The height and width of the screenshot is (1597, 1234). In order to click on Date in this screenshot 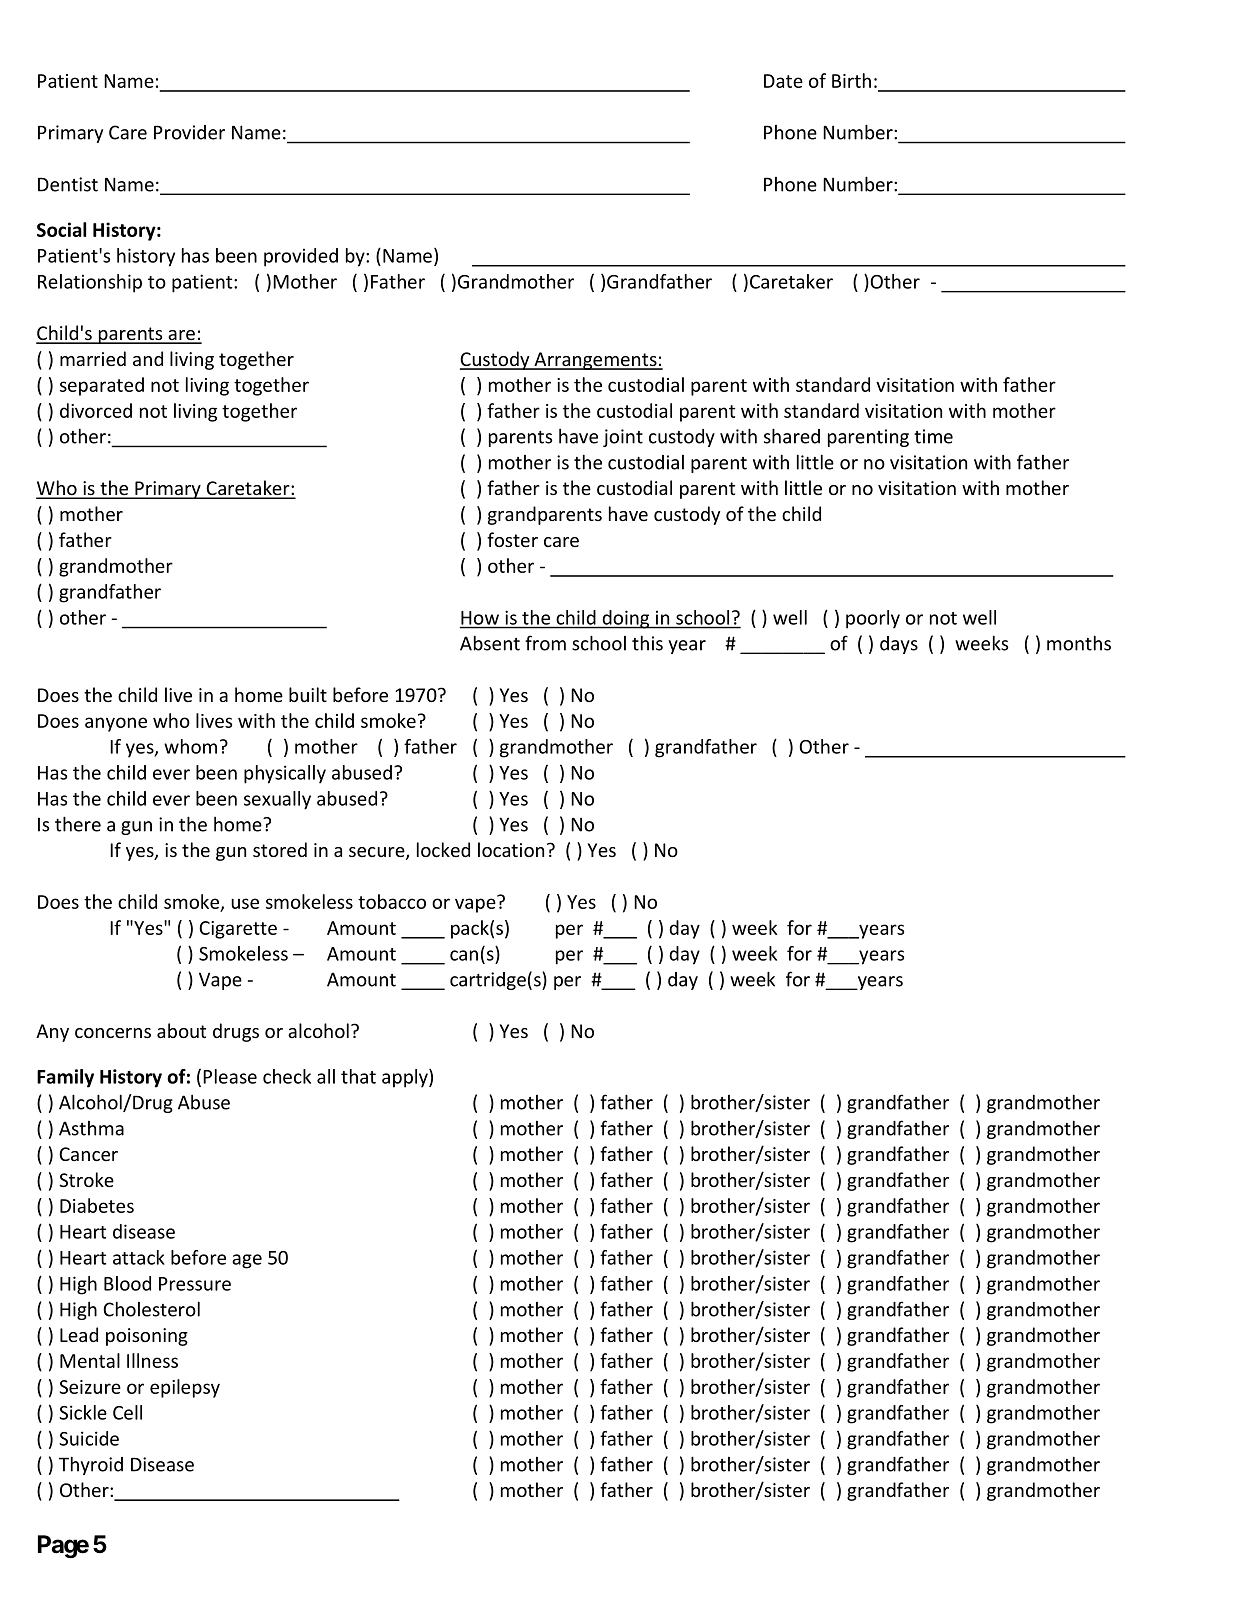, I will do `click(783, 81)`.
